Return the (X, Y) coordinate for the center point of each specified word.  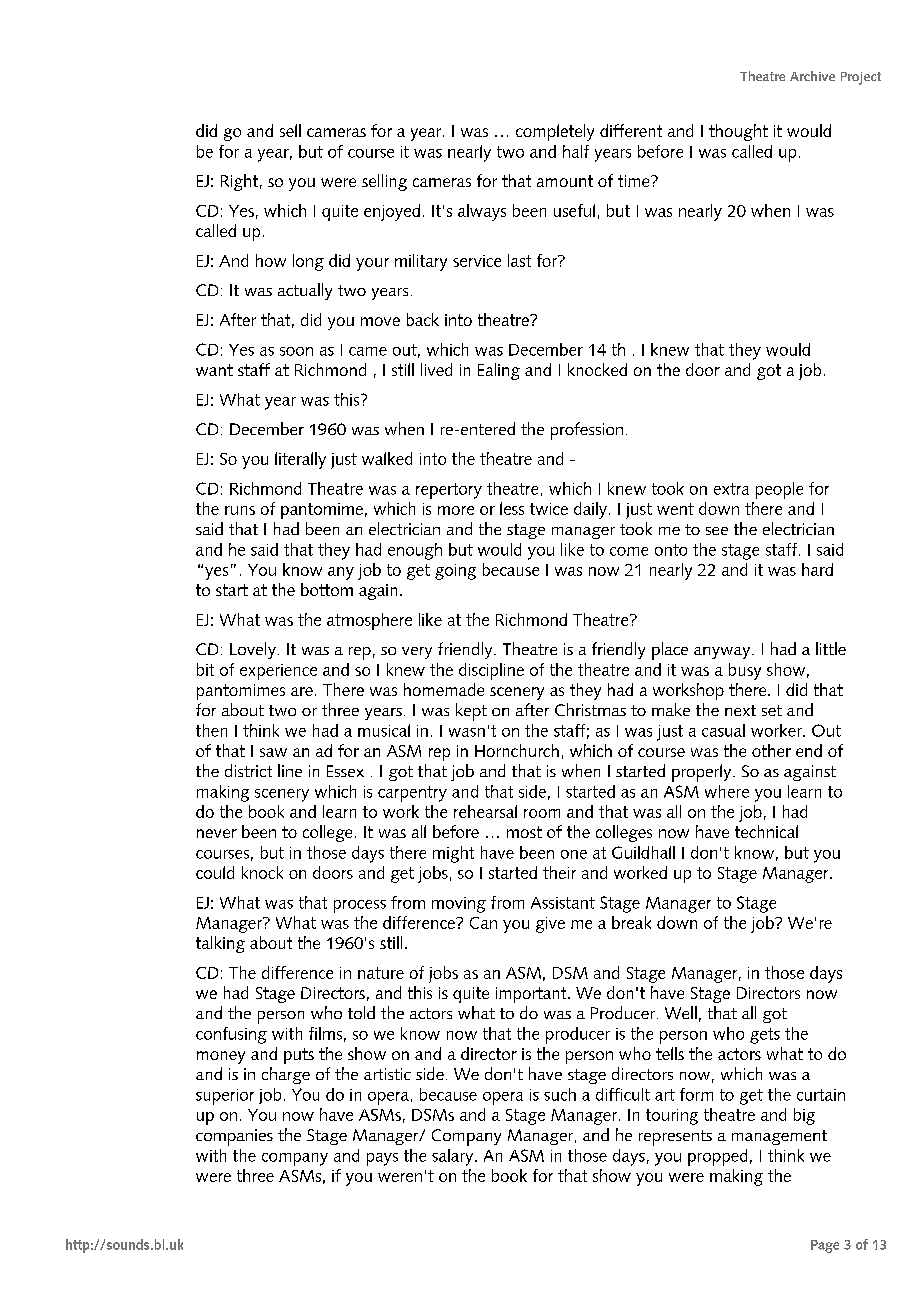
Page (825, 1246)
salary (454, 1157)
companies (234, 1137)
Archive (812, 76)
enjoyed (392, 212)
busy (745, 671)
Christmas (590, 709)
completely (555, 132)
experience (278, 672)
